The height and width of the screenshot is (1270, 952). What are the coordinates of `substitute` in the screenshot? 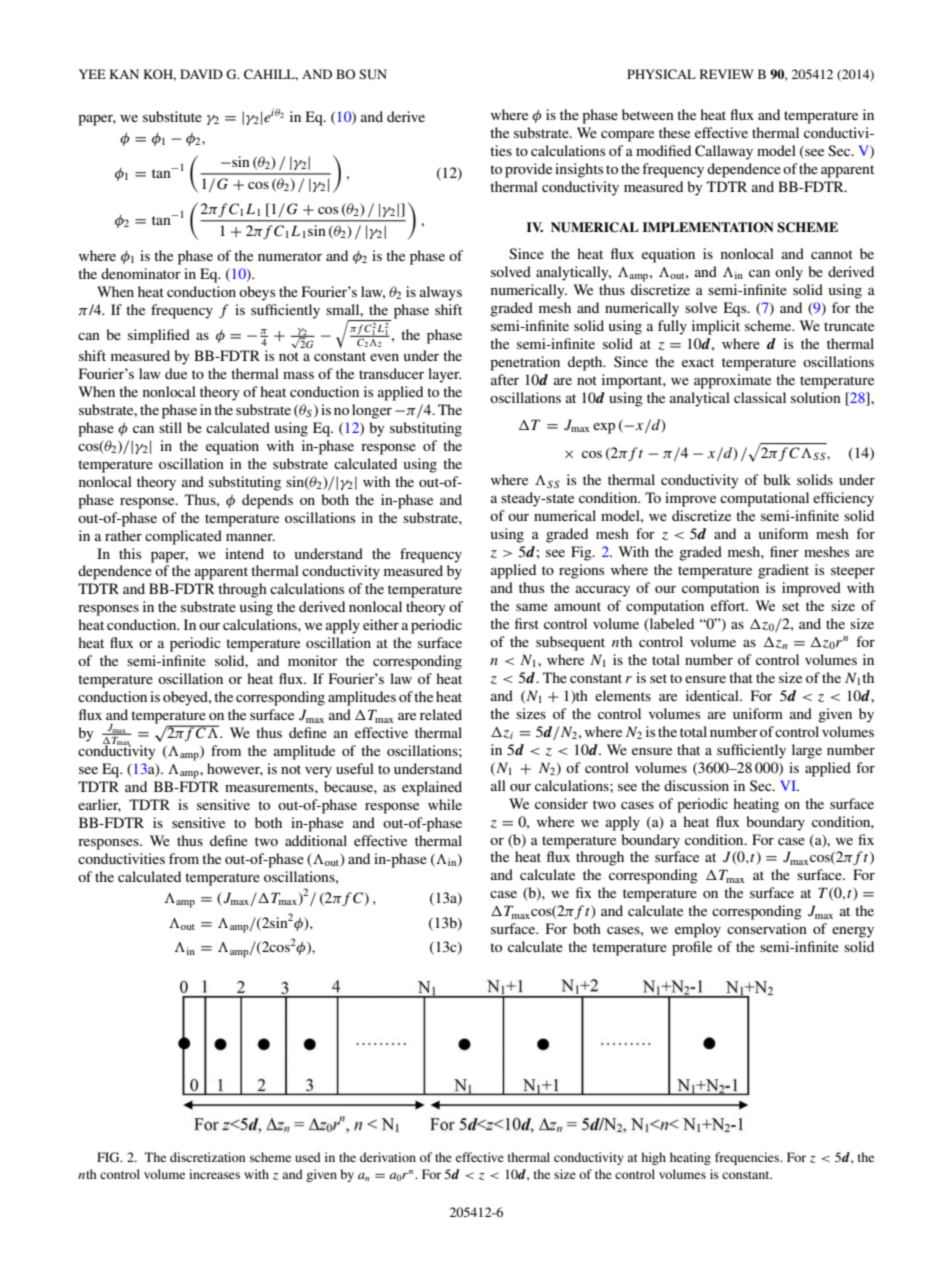 It's located at (172, 116).
